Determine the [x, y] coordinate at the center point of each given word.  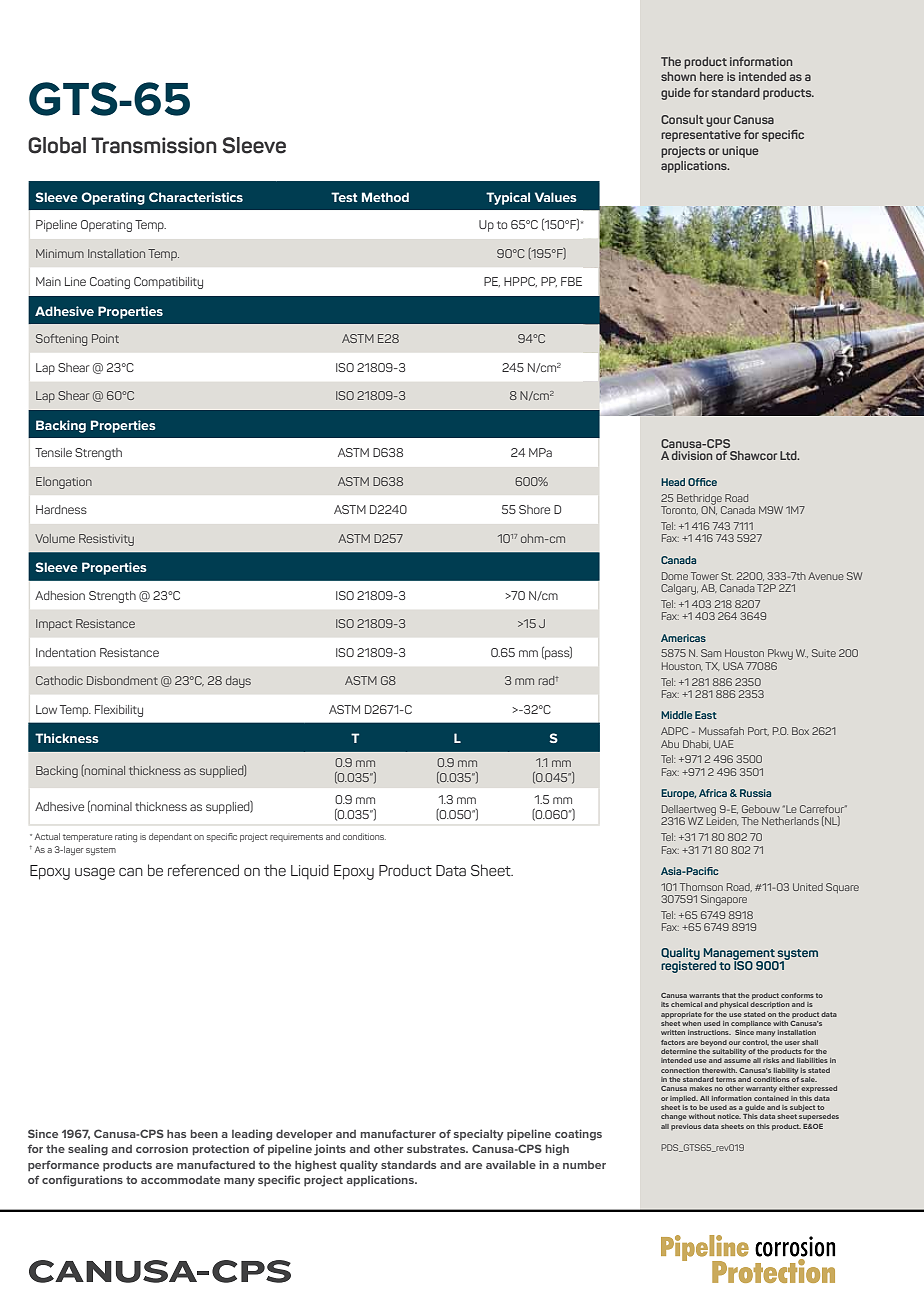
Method [385, 197]
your [718, 122]
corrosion [162, 1148]
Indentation [66, 652]
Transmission [154, 145]
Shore [534, 509]
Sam [711, 653]
